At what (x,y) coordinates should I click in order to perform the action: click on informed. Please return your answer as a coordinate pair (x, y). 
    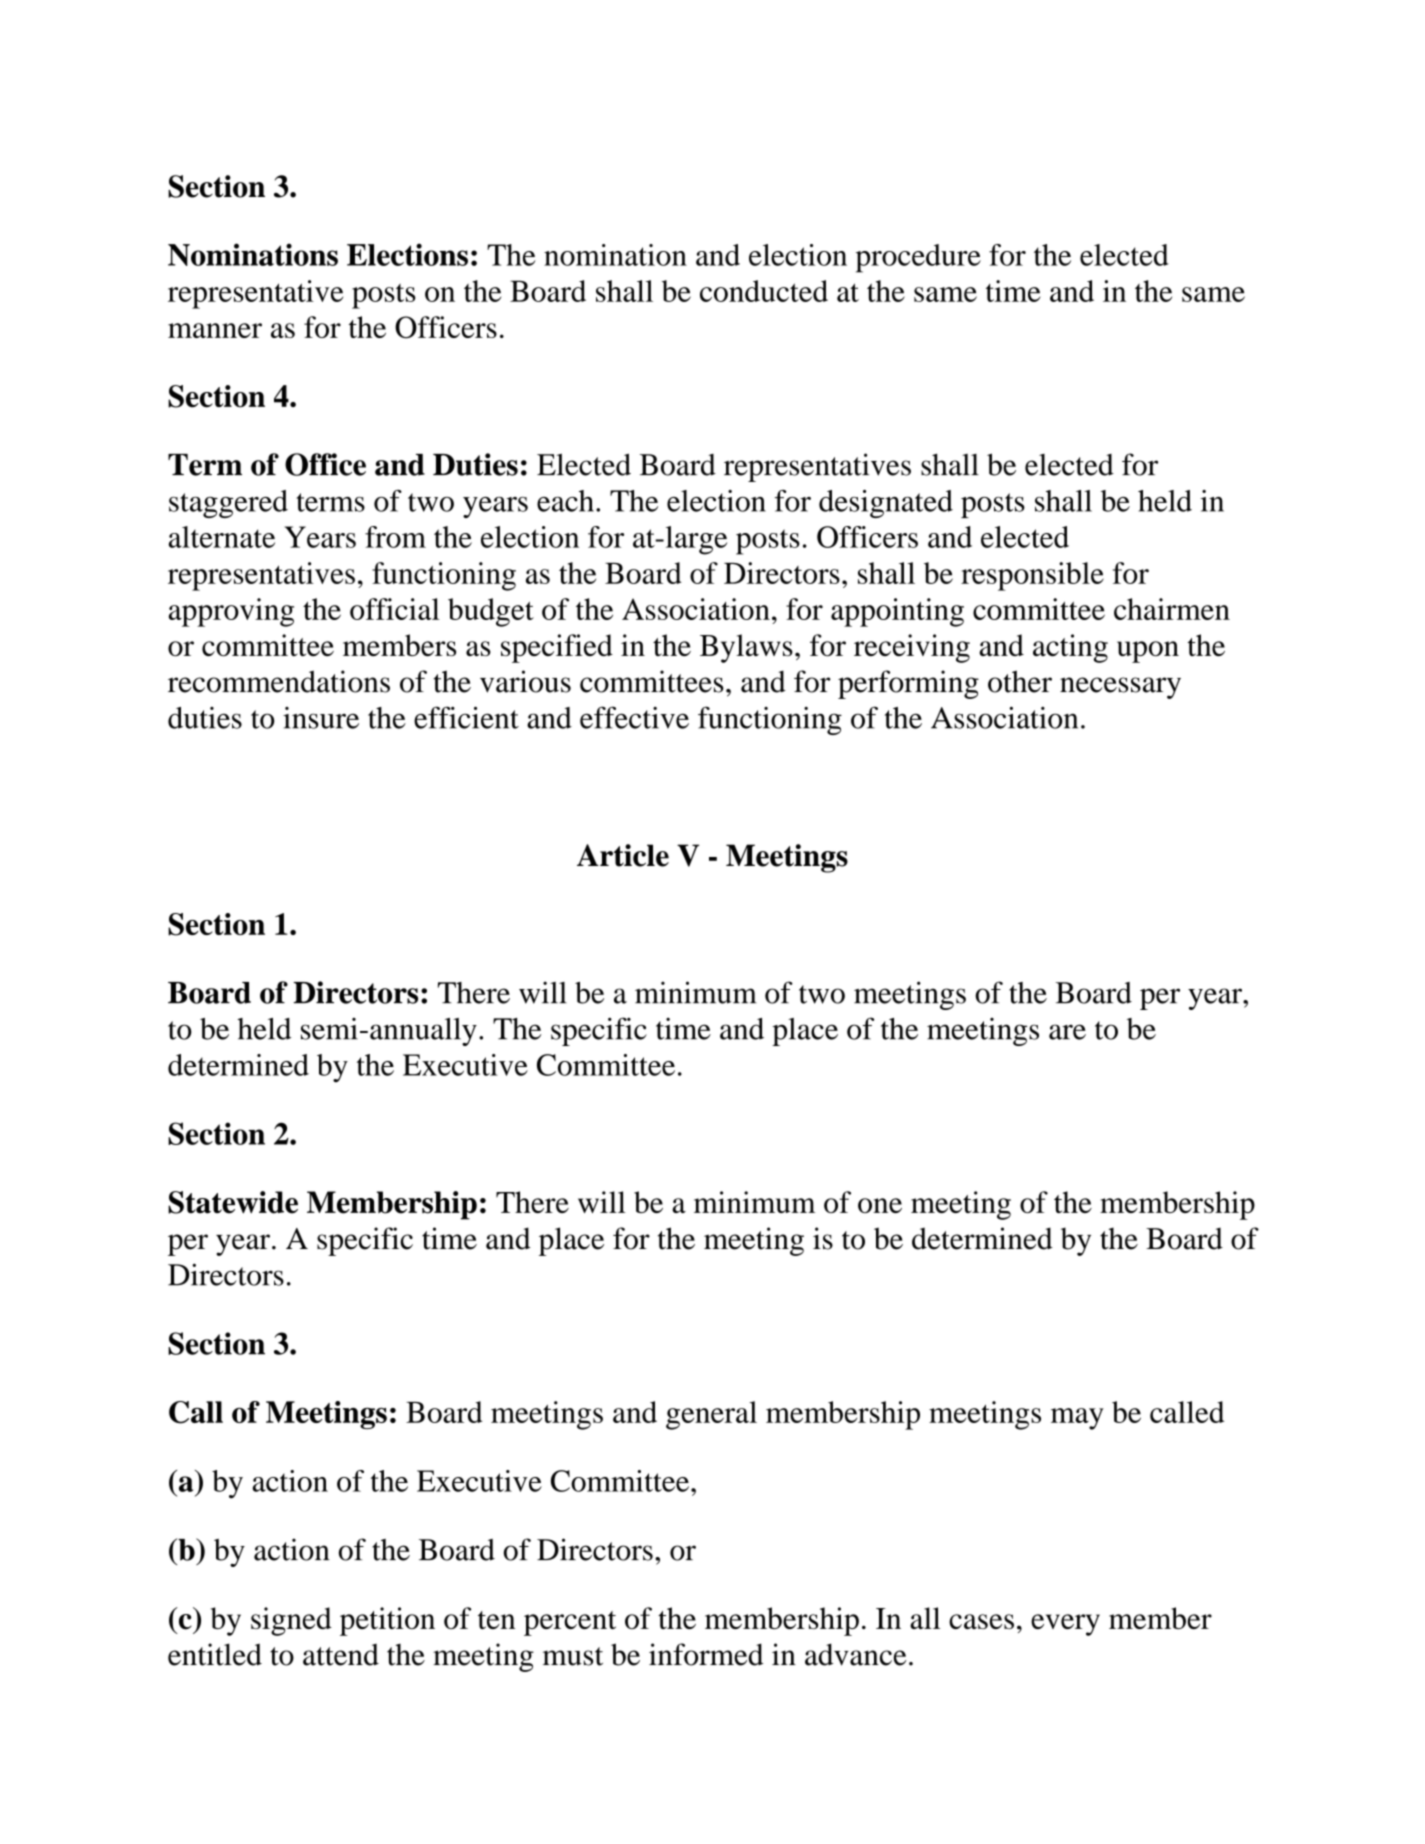
    Looking at the image, I should click on (706, 1654).
